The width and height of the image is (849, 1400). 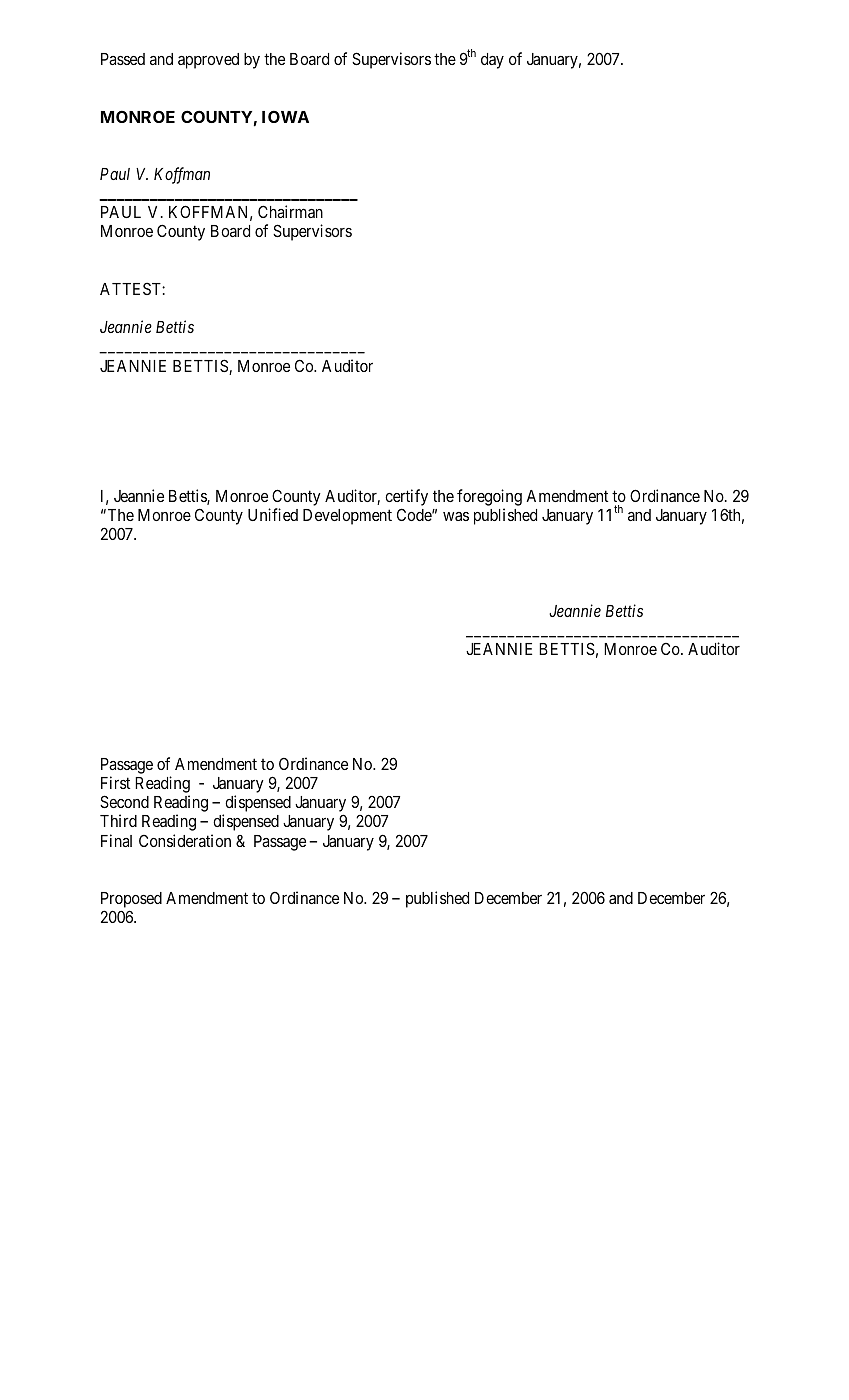 I want to click on Passed, so click(x=123, y=59).
